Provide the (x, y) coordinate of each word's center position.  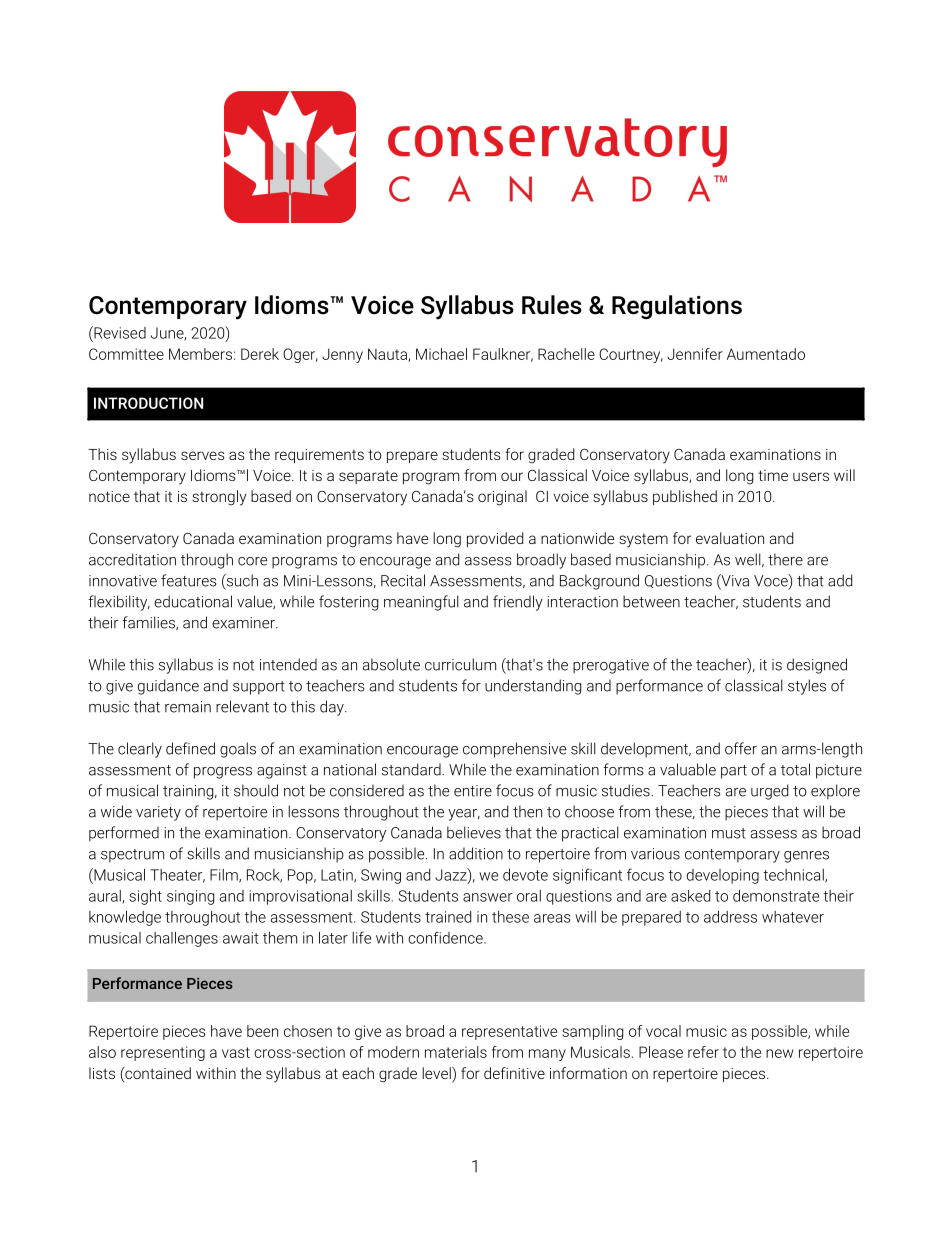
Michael (441, 354)
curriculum (460, 664)
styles (807, 687)
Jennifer (695, 354)
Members (200, 354)
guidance (168, 687)
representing (163, 1053)
